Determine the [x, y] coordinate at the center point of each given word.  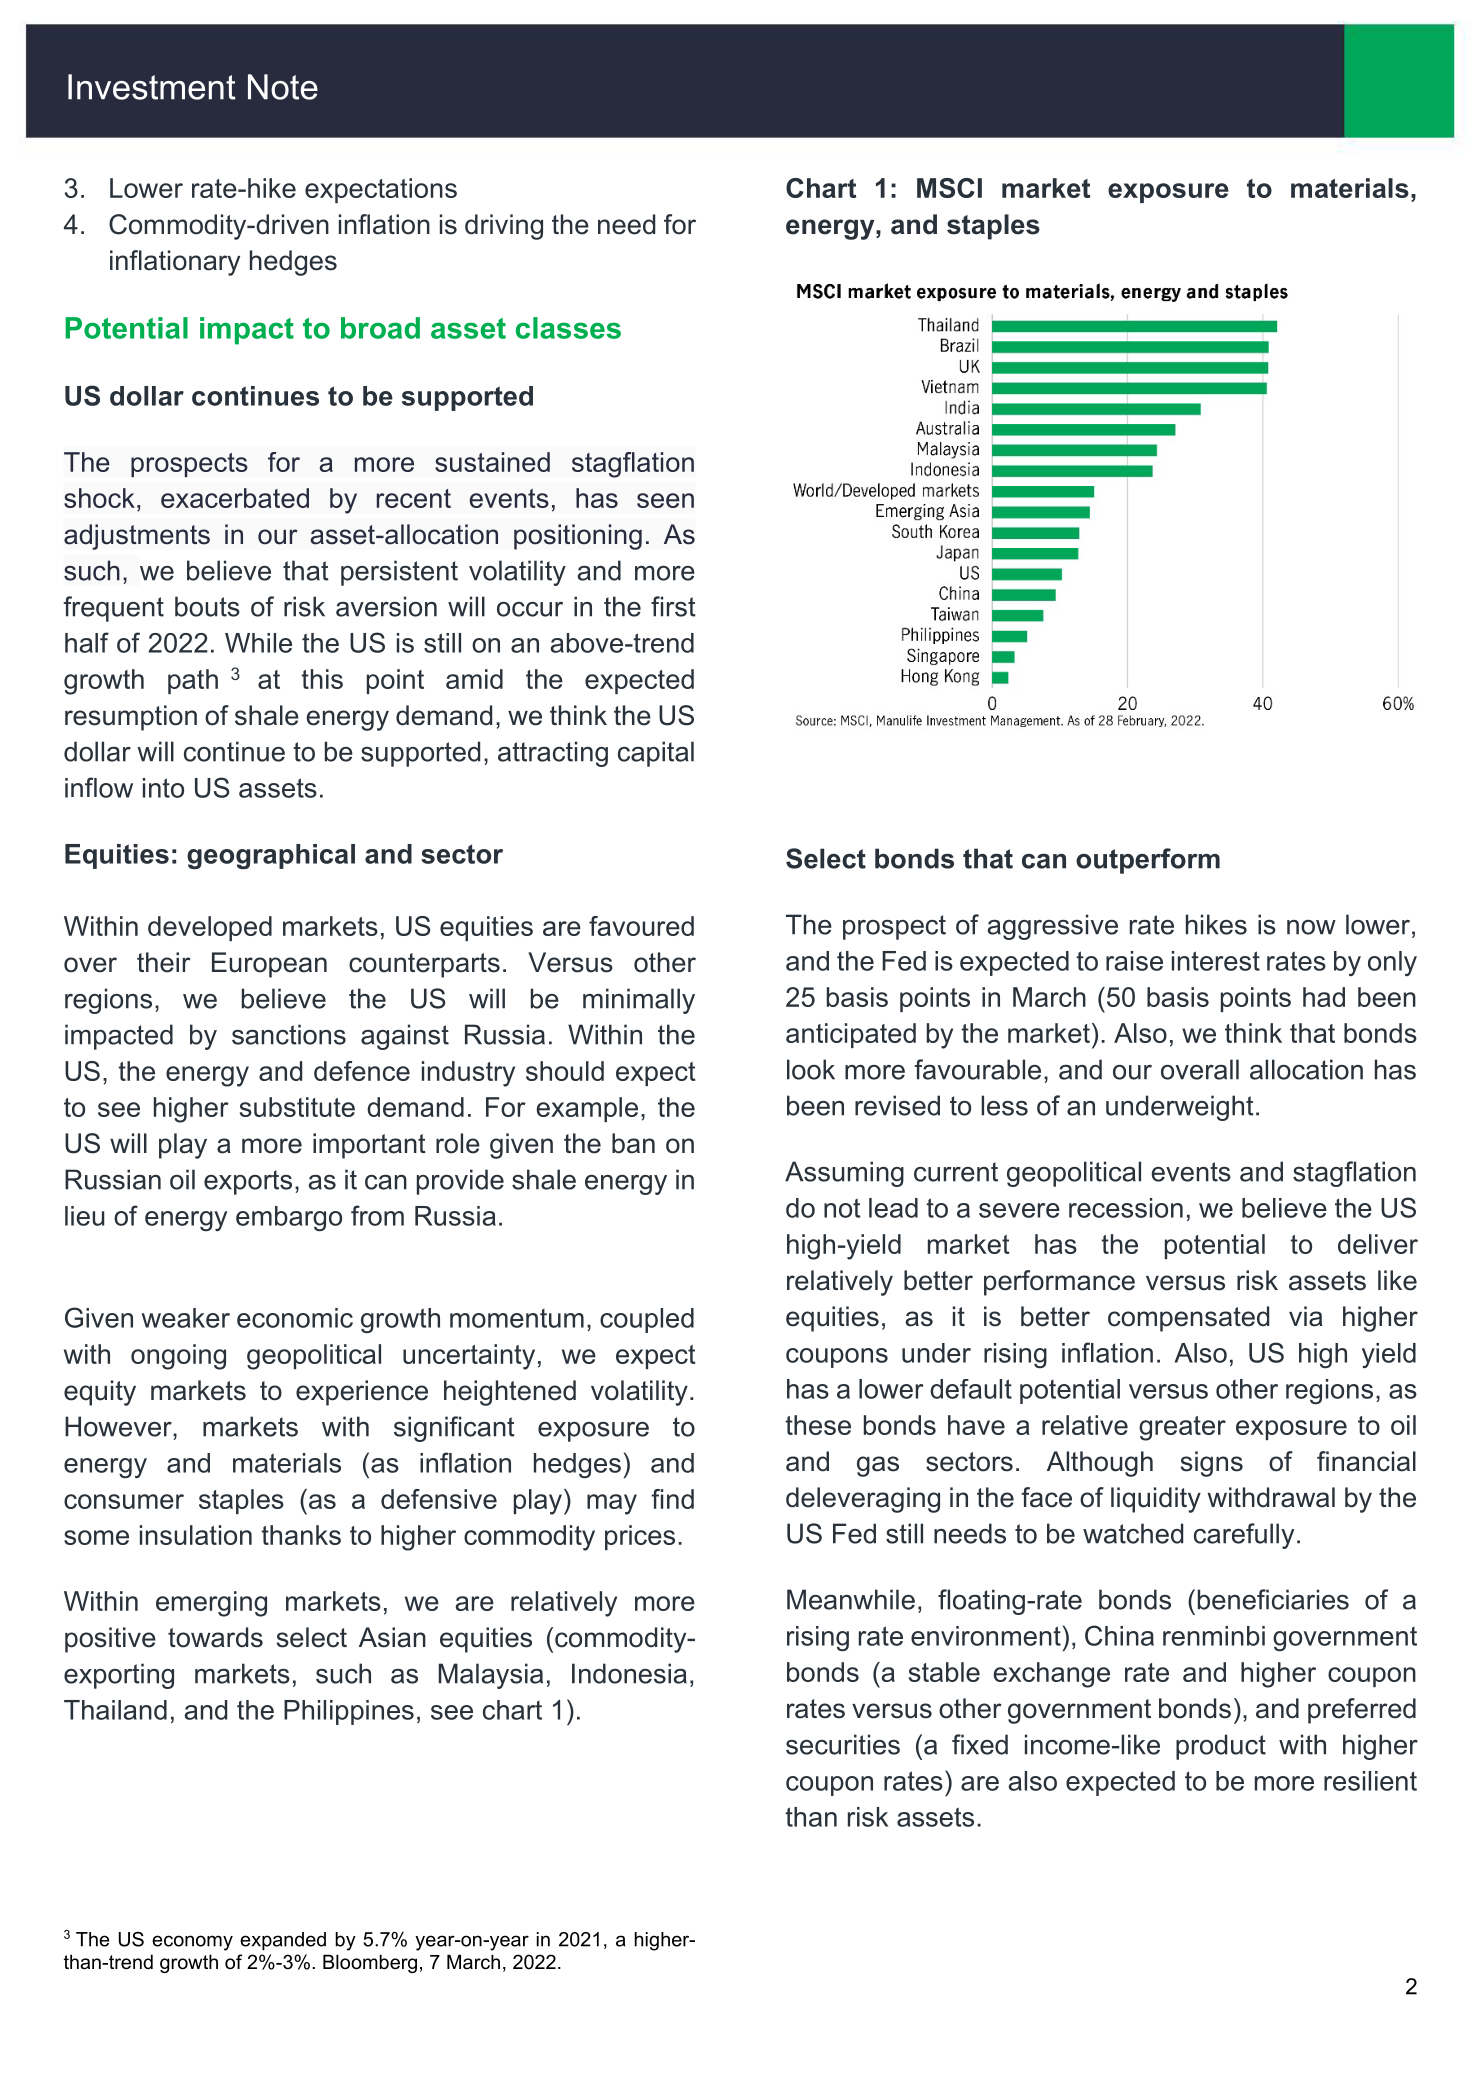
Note [283, 87]
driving [504, 227]
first [673, 606]
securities [843, 1744]
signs [1212, 1464]
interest [1216, 961]
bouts [207, 606]
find [672, 1499]
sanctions [289, 1034]
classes [568, 328]
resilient [1370, 1781]
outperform [1148, 861]
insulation [196, 1535]
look [811, 1069]
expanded [283, 1941]
